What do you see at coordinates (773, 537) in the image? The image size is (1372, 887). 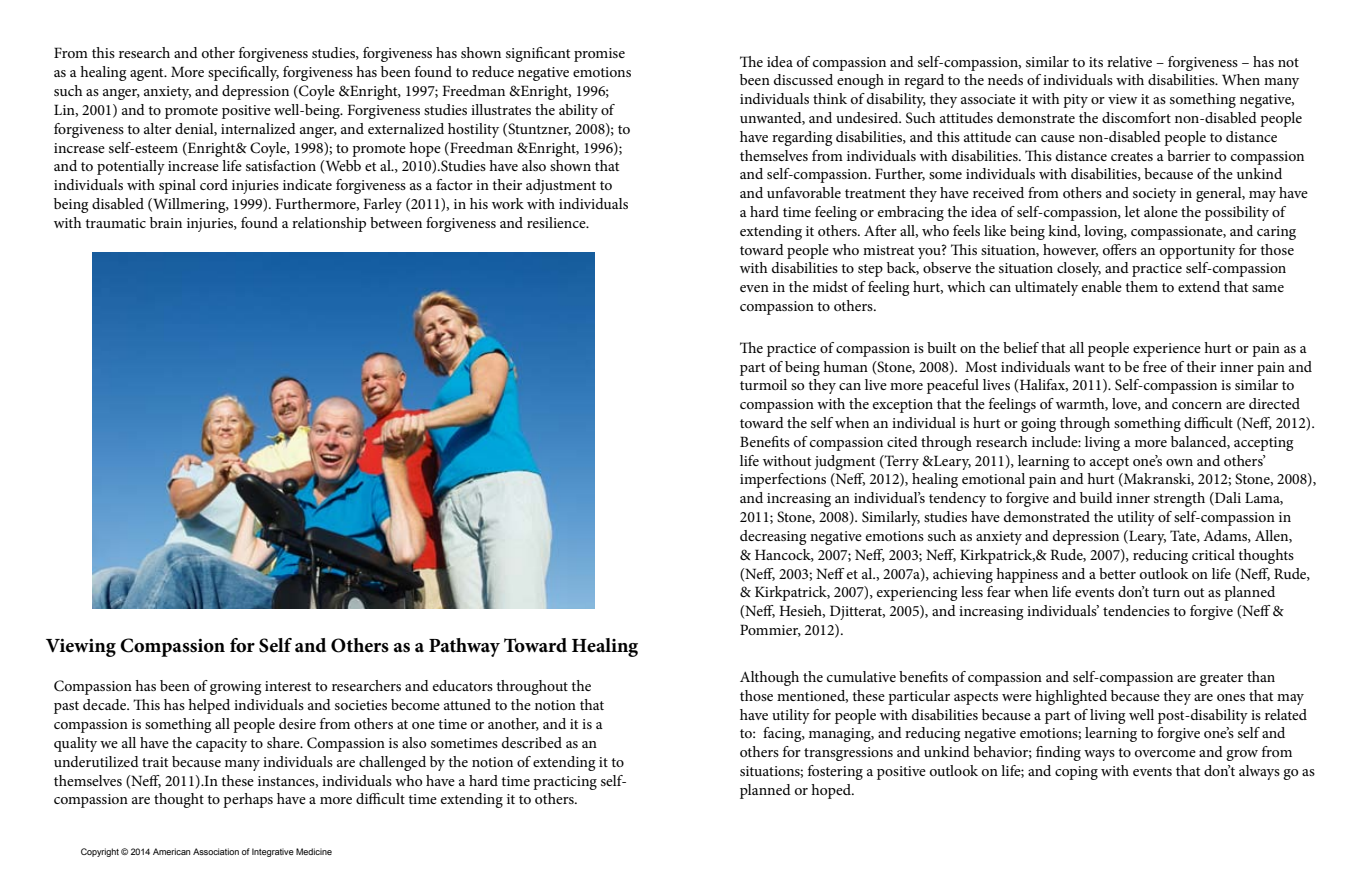 I see `decreasing` at bounding box center [773, 537].
